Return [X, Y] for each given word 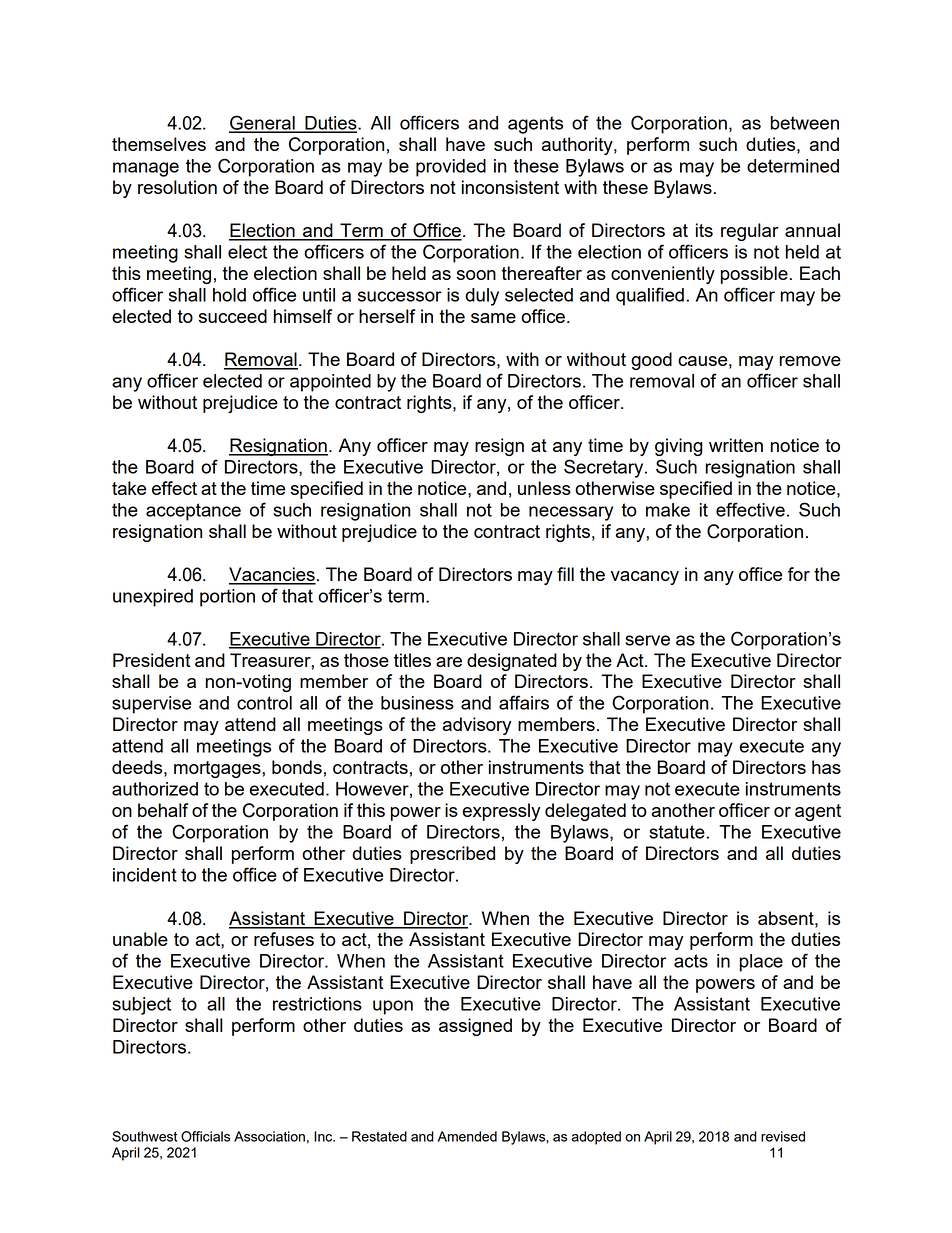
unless [544, 488]
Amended [467, 1136]
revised [783, 1136]
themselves [159, 144]
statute [678, 832]
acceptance [193, 512]
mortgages [218, 769]
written [736, 445]
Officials [205, 1136]
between [804, 123]
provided [451, 168]
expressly [501, 812]
